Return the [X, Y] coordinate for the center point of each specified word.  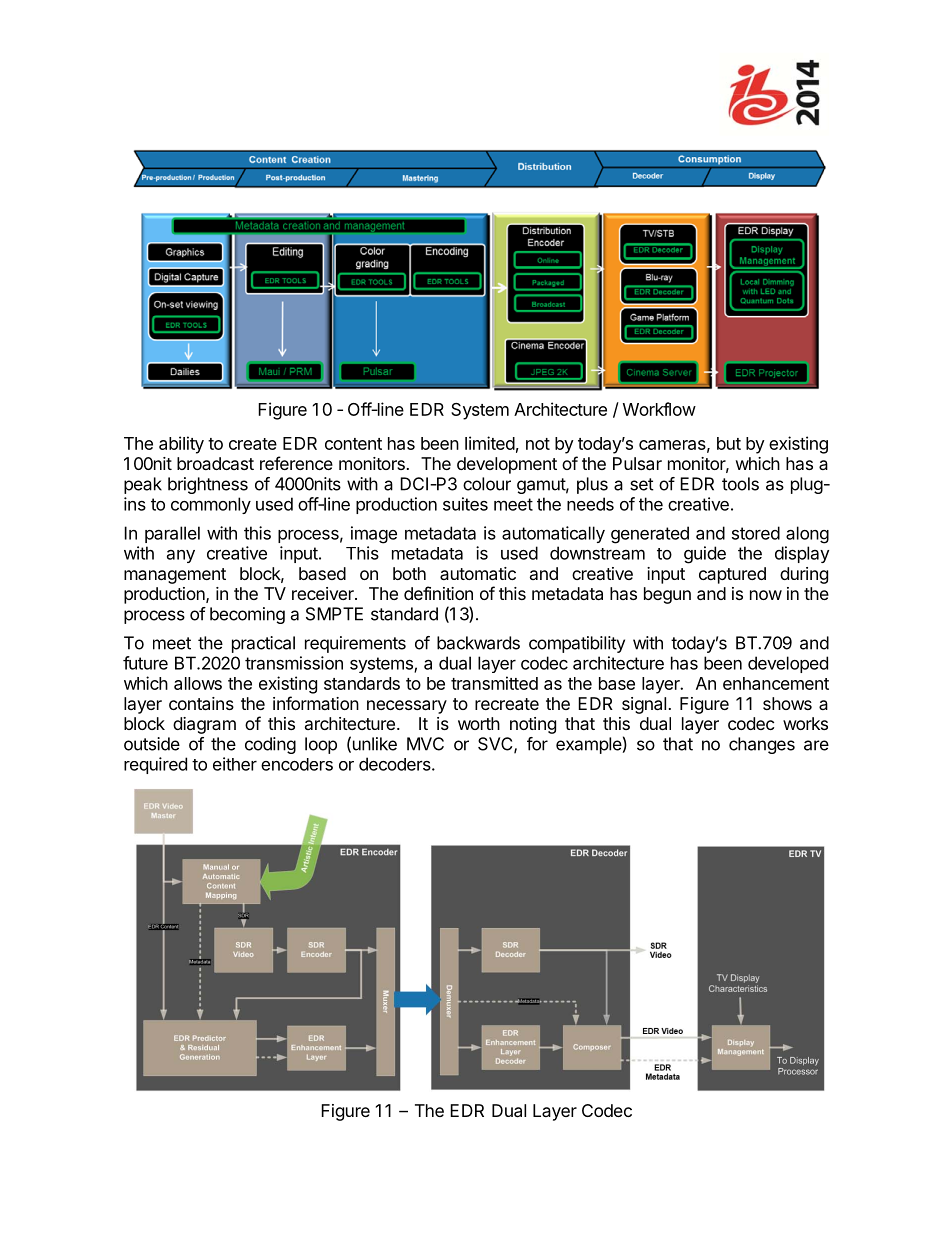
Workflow [659, 409]
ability [181, 445]
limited [490, 443]
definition [438, 593]
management [175, 576]
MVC [425, 744]
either [235, 764]
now [766, 595]
